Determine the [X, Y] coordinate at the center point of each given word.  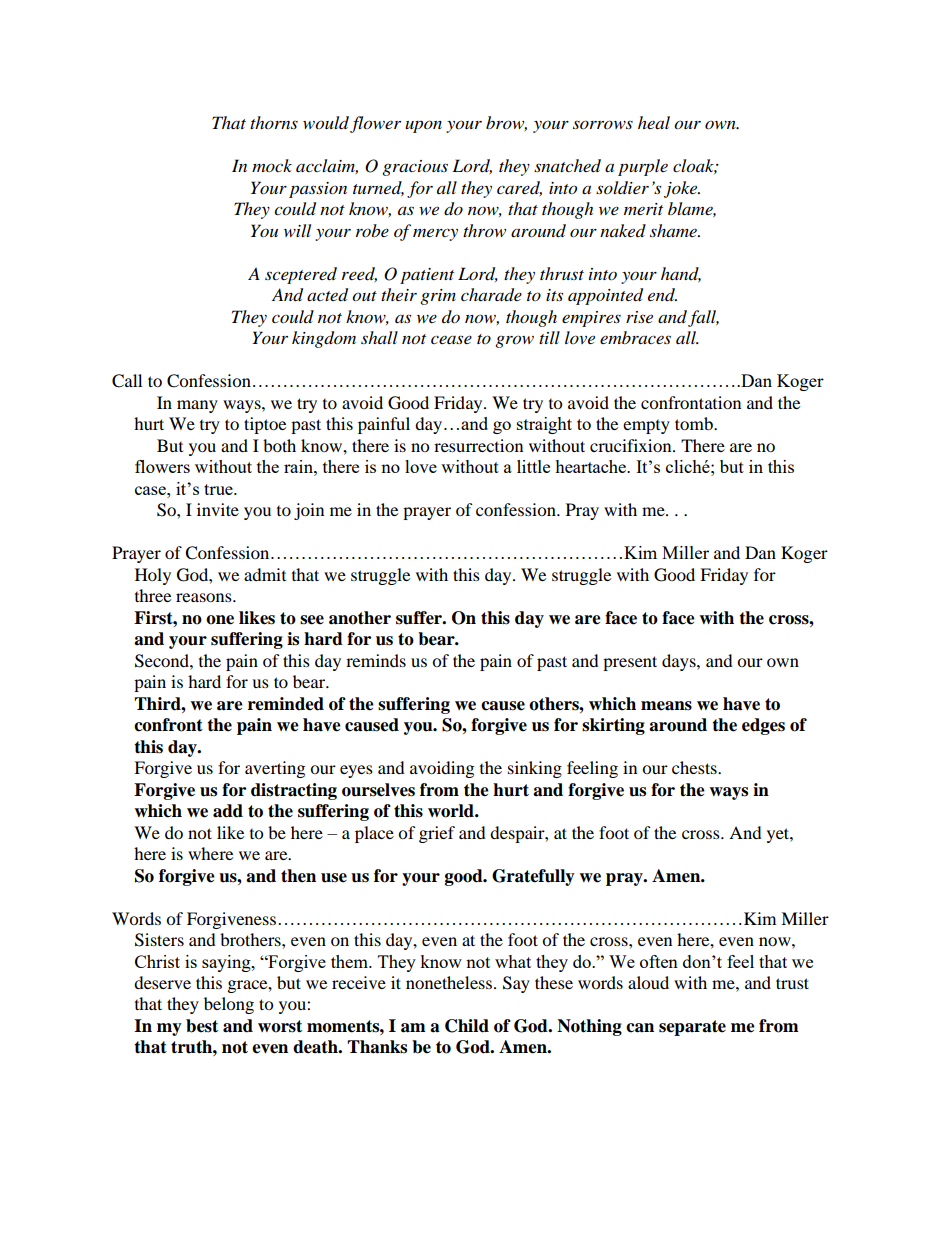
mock [272, 165]
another [360, 618]
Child [467, 1026]
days [680, 662]
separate [692, 1028]
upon [423, 126]
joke [682, 189]
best [202, 1026]
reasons [205, 597]
